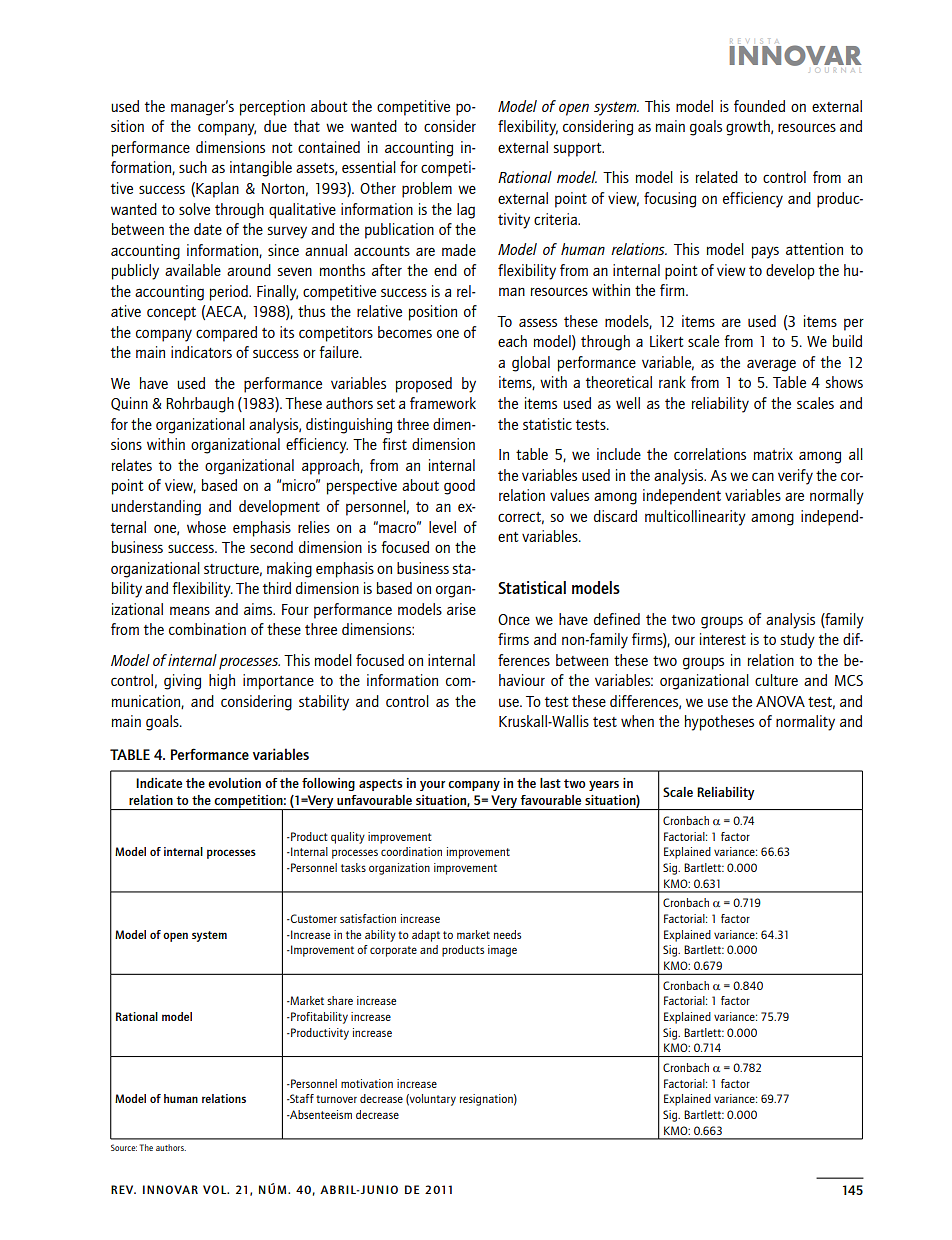  I want to click on coordination, so click(411, 851).
